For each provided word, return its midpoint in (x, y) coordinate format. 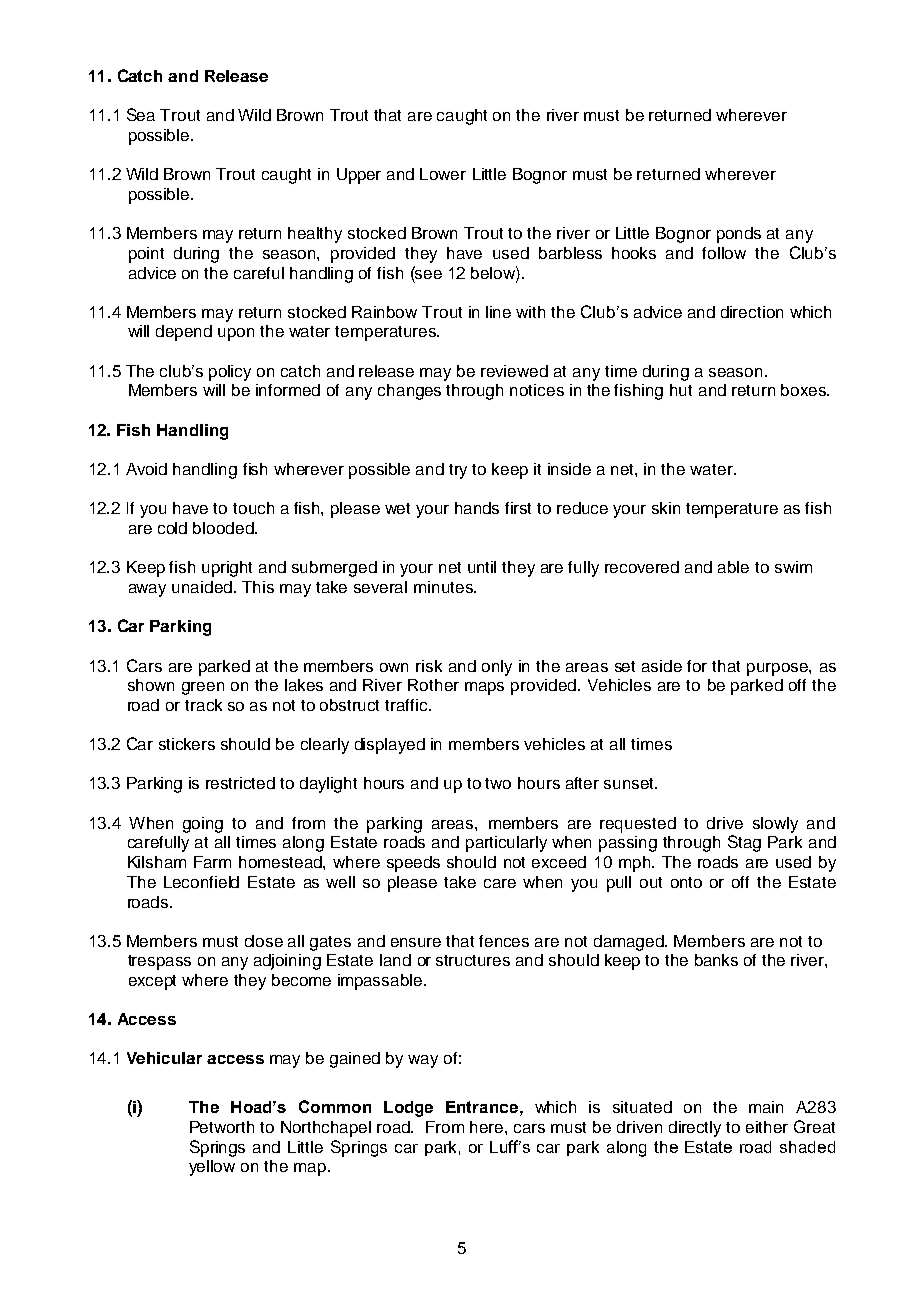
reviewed (514, 371)
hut (681, 390)
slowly (775, 825)
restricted (240, 783)
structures (473, 960)
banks (716, 960)
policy (230, 373)
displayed (390, 746)
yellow (212, 1168)
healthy (315, 235)
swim (793, 567)
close (264, 941)
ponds (739, 235)
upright (227, 569)
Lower (443, 174)
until (482, 567)
